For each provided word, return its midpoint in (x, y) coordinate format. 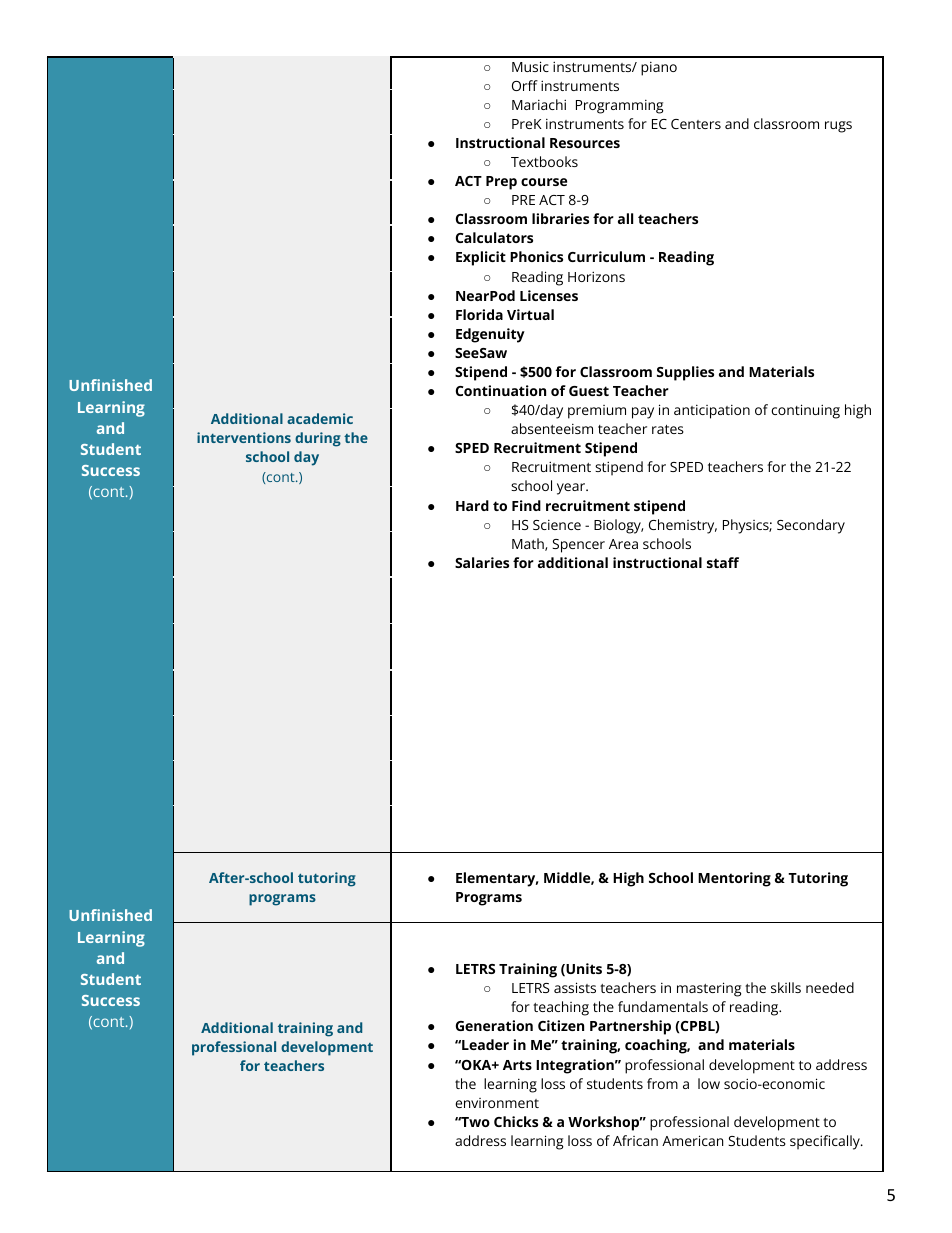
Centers (696, 124)
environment (497, 1103)
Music (530, 66)
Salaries (482, 562)
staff (723, 562)
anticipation (712, 411)
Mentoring (734, 879)
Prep (501, 183)
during (318, 439)
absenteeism (552, 428)
